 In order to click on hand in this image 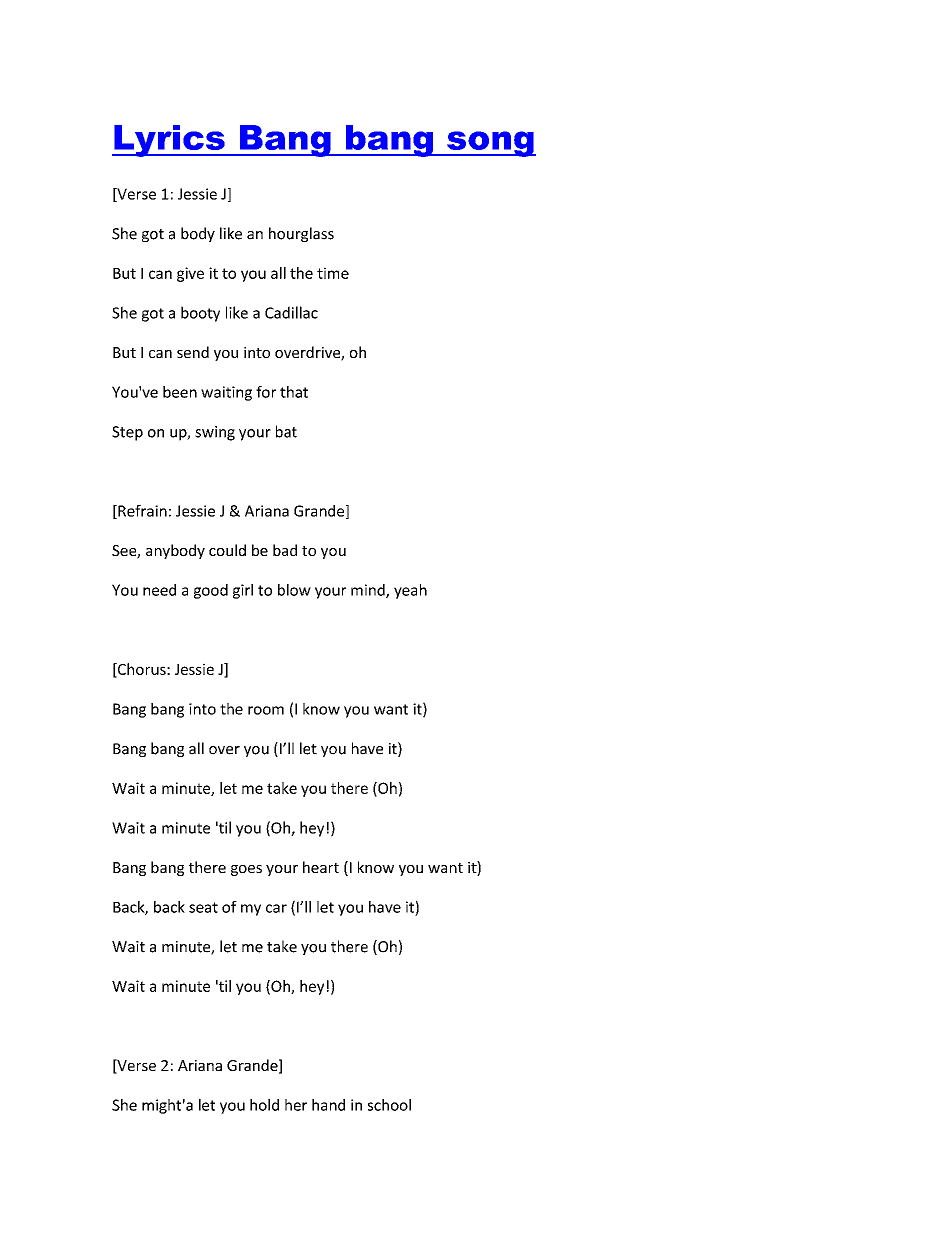, I will do `click(328, 1105)`.
